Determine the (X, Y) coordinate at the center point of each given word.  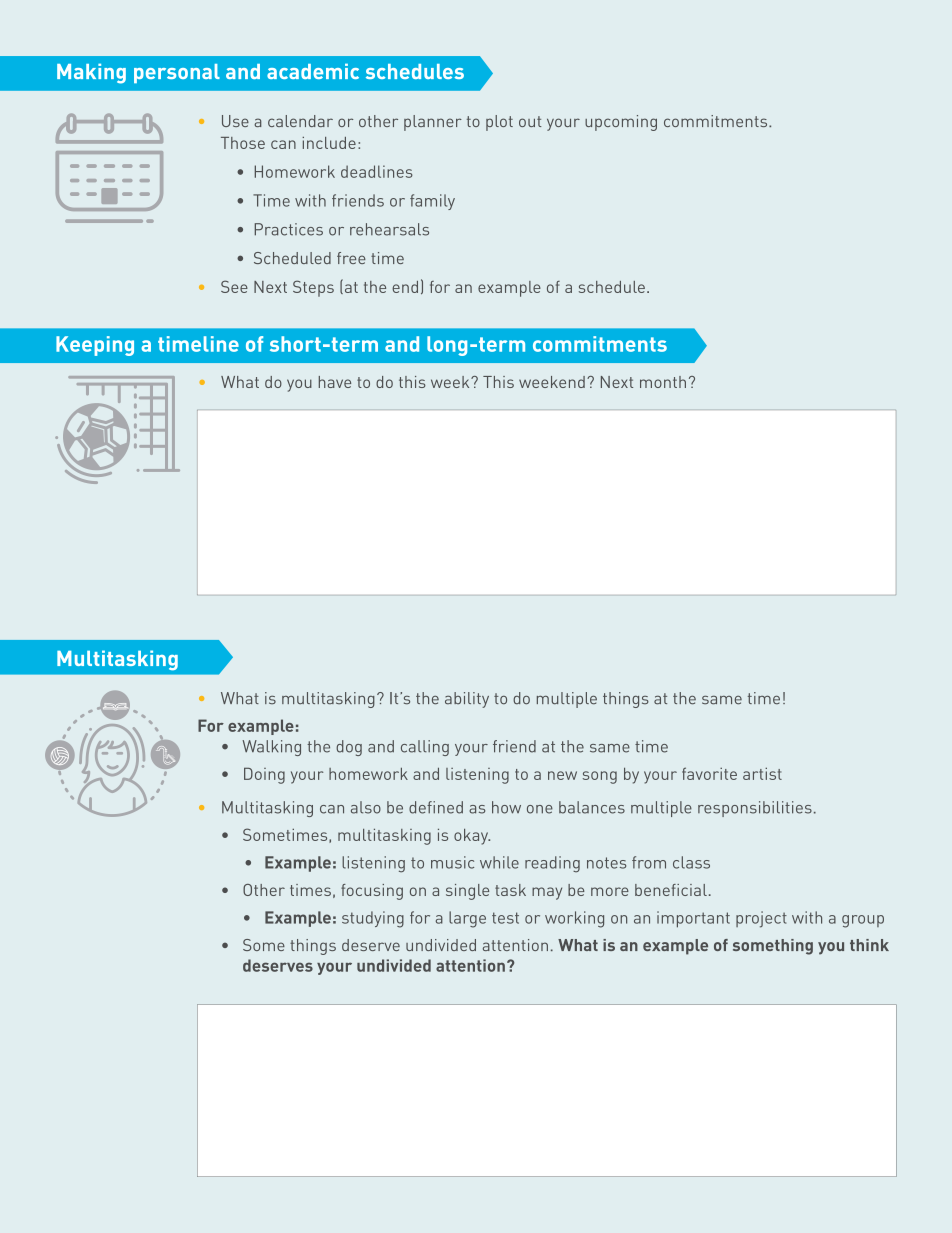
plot (499, 123)
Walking (271, 748)
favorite (709, 773)
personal (177, 73)
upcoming (621, 123)
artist (762, 773)
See (234, 286)
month (663, 382)
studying (373, 919)
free (351, 258)
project (761, 919)
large (467, 919)
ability (467, 700)
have (335, 382)
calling (425, 748)
